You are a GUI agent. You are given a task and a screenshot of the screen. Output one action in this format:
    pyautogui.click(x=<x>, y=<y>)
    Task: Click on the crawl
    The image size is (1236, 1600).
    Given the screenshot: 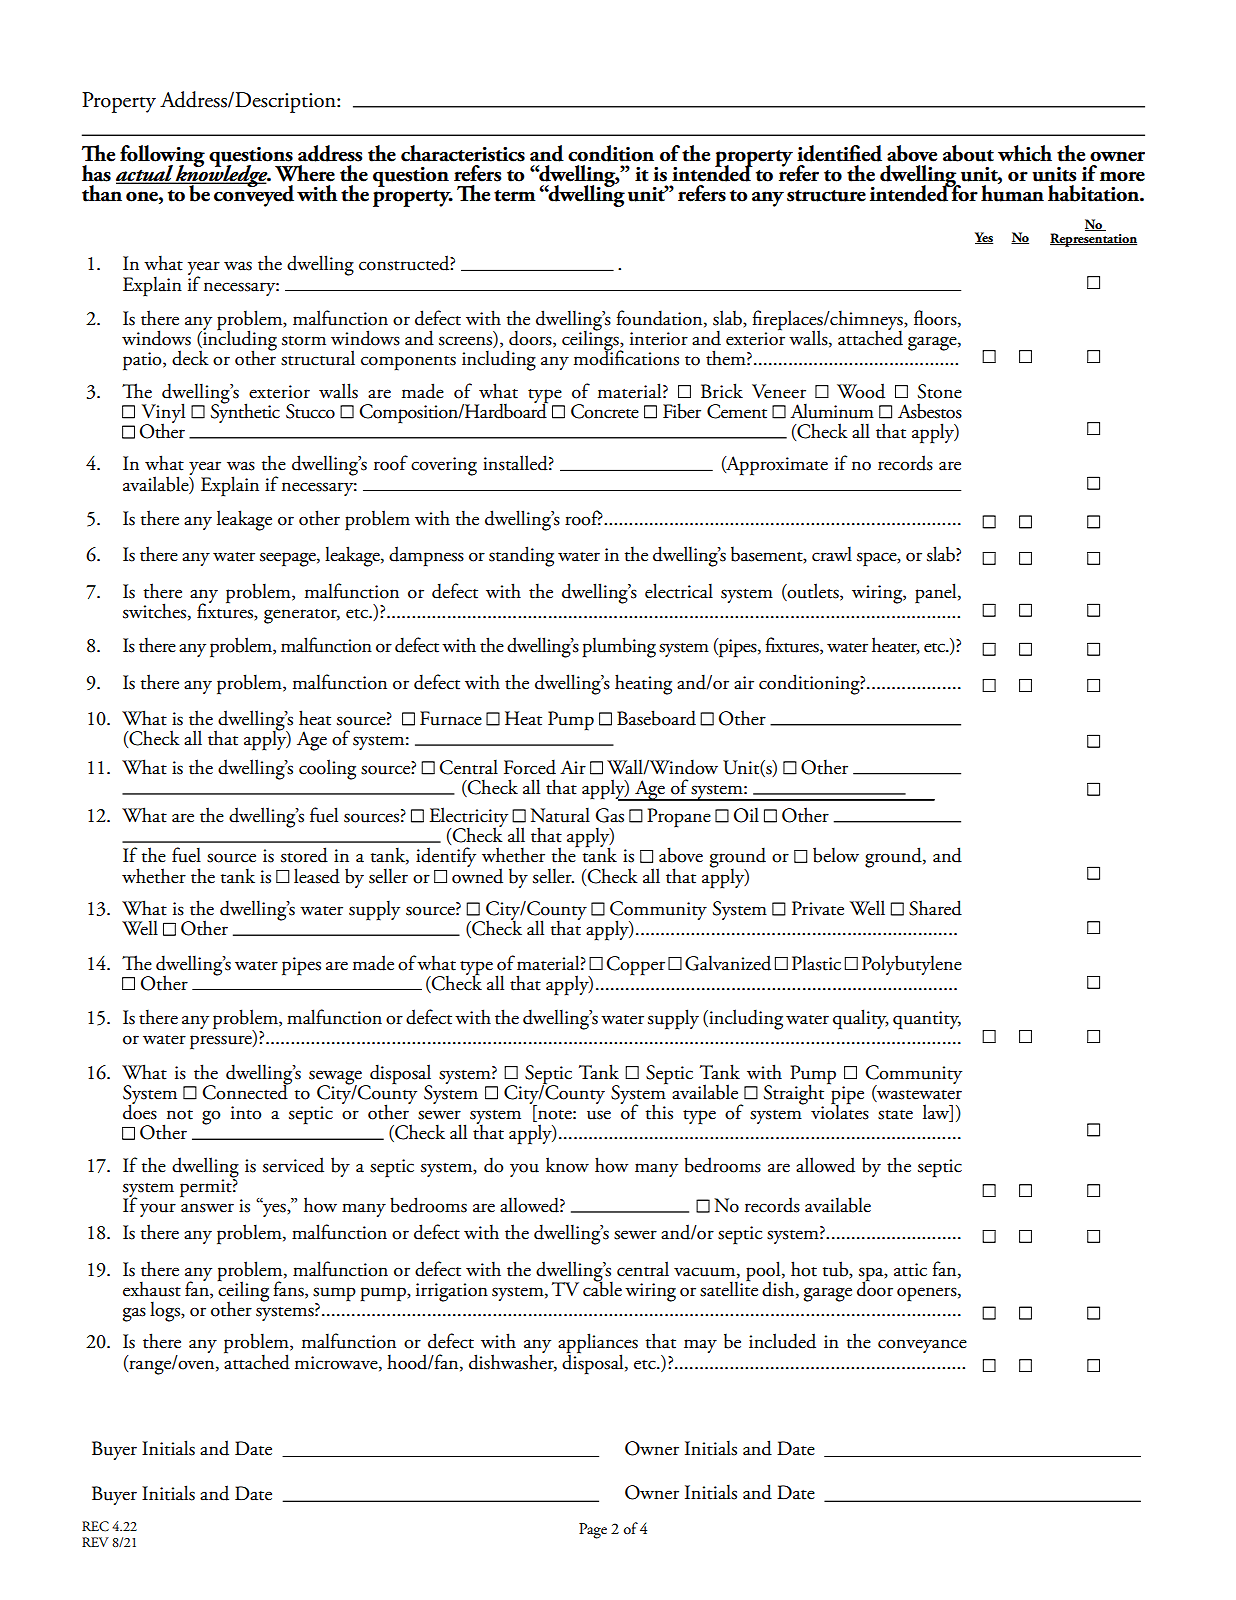 What is the action you would take?
    pyautogui.click(x=832, y=554)
